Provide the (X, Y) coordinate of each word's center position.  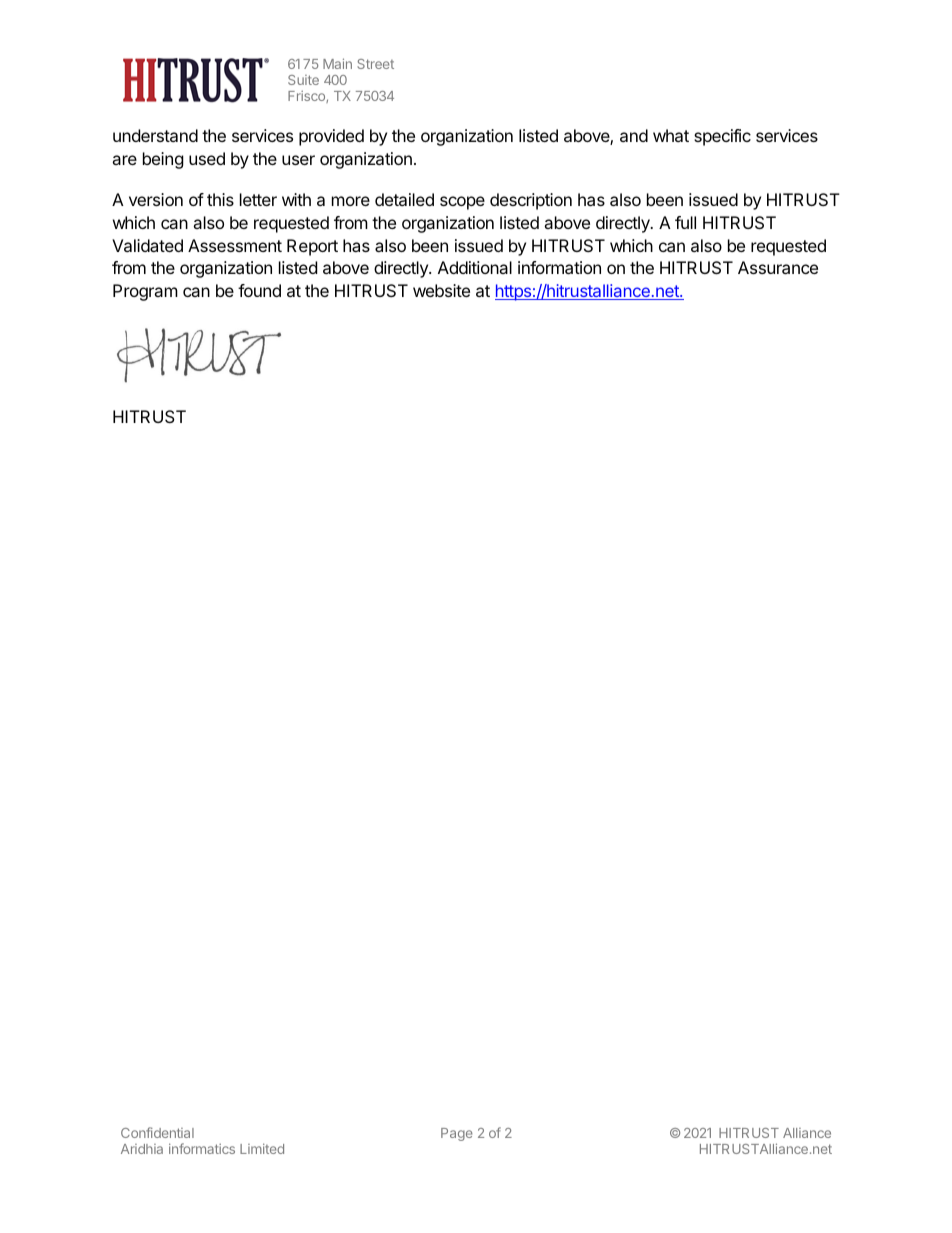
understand (155, 135)
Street (375, 64)
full (685, 222)
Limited (262, 1148)
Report (312, 247)
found (259, 290)
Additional (475, 267)
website (441, 290)
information (559, 267)
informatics (202, 1148)
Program (145, 292)
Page (457, 1134)
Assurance (778, 267)
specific (722, 137)
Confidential (157, 1132)
